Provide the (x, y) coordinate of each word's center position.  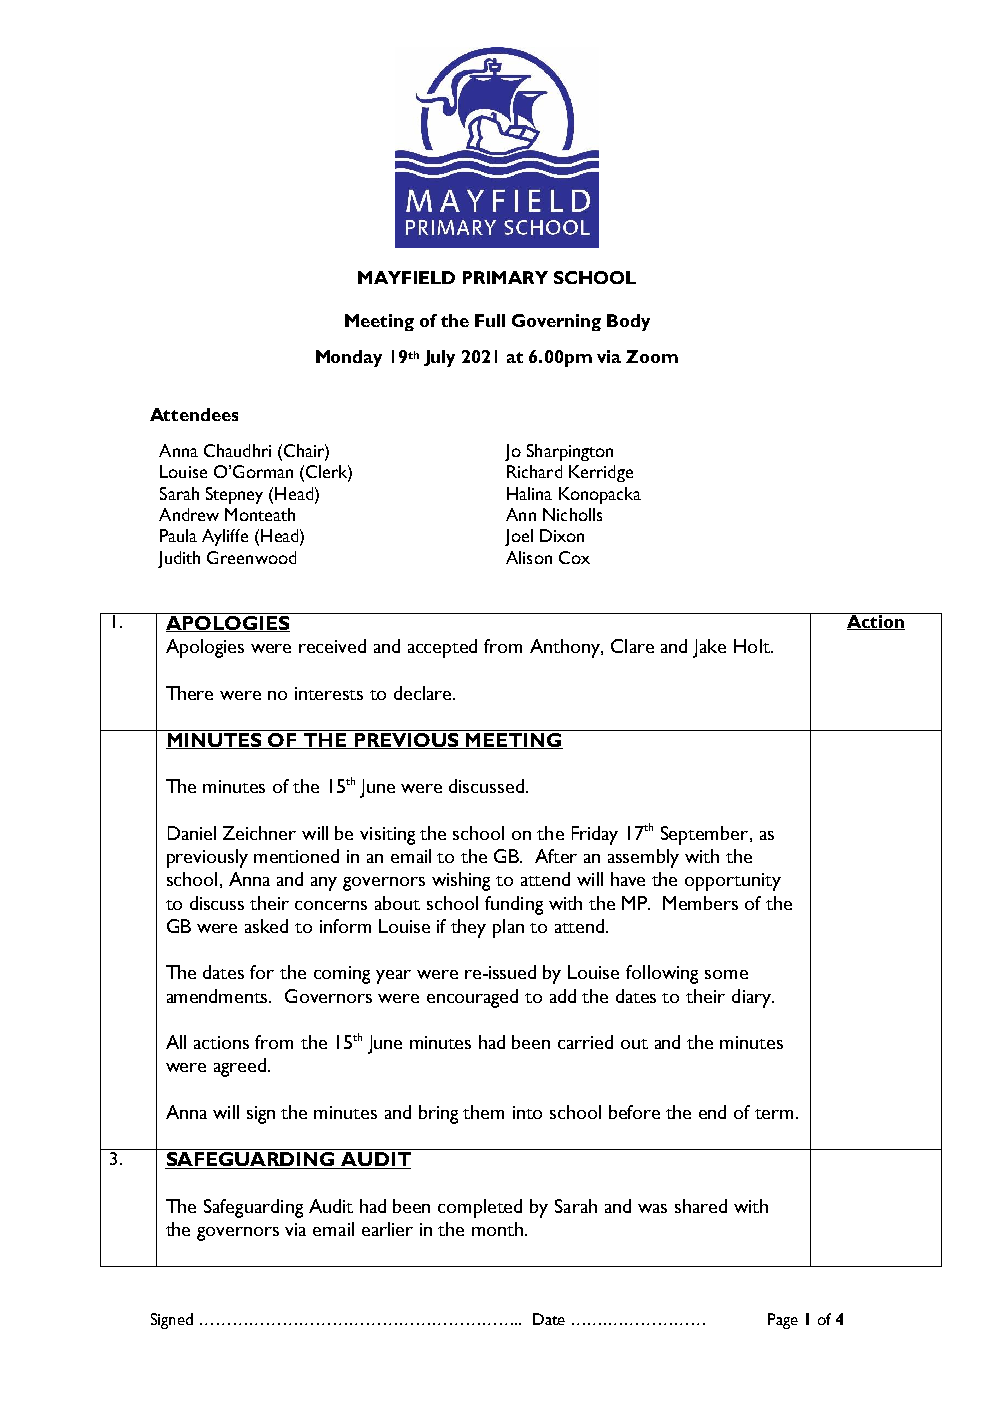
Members (700, 903)
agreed (240, 1067)
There (189, 693)
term (774, 1114)
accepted (442, 648)
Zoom (652, 356)
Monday (349, 358)
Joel (519, 537)
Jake (709, 648)
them (483, 1112)
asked (266, 926)
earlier (387, 1229)
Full (490, 320)
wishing (461, 881)
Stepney (234, 495)
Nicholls (572, 514)
